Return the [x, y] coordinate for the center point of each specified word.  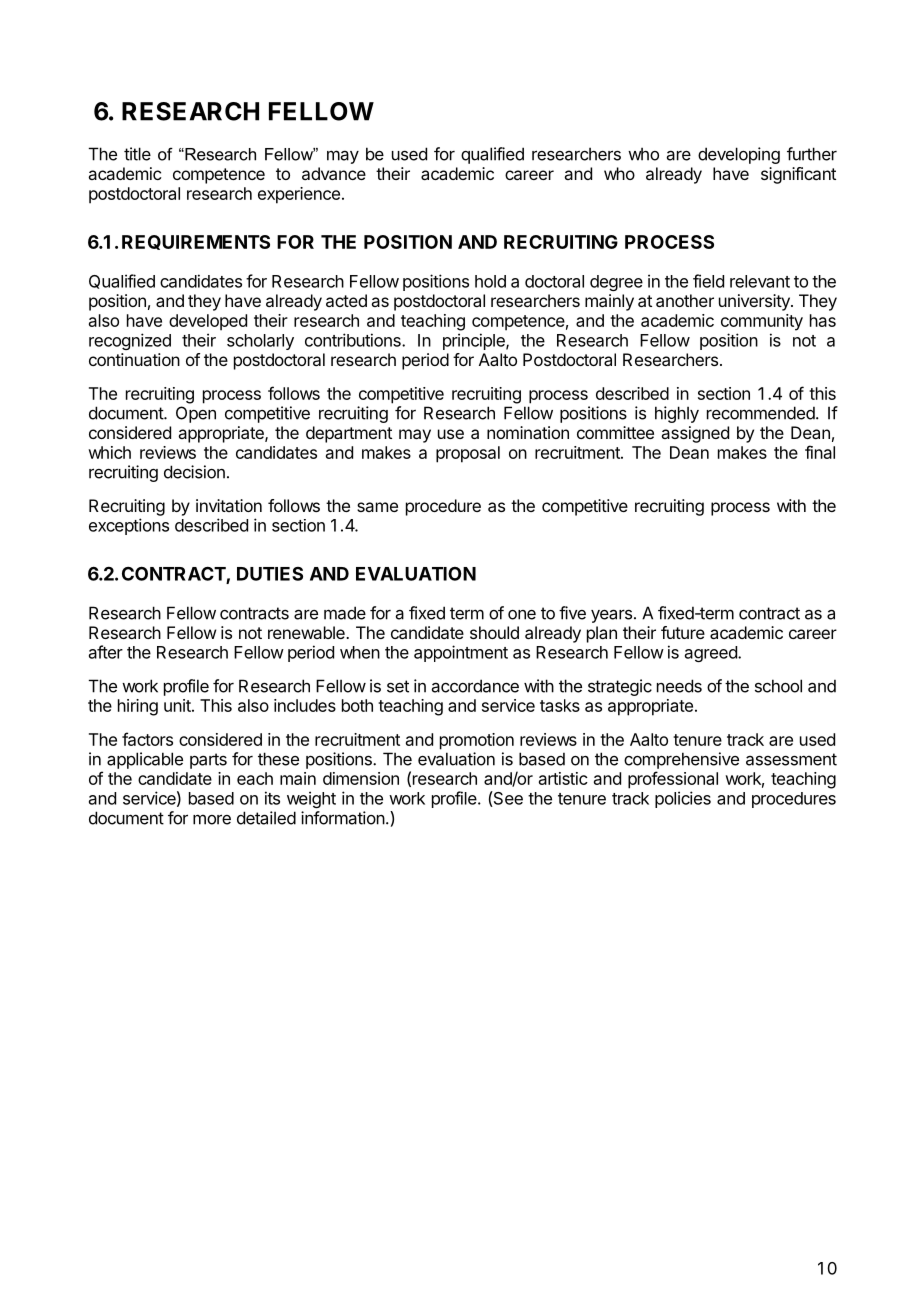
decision [194, 472]
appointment [461, 653]
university [755, 302]
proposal [468, 454]
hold [490, 281]
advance [334, 173]
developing [739, 155]
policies [683, 799]
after [106, 652]
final [820, 452]
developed [208, 322]
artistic [563, 778]
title [137, 154]
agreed [712, 654]
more [212, 819]
